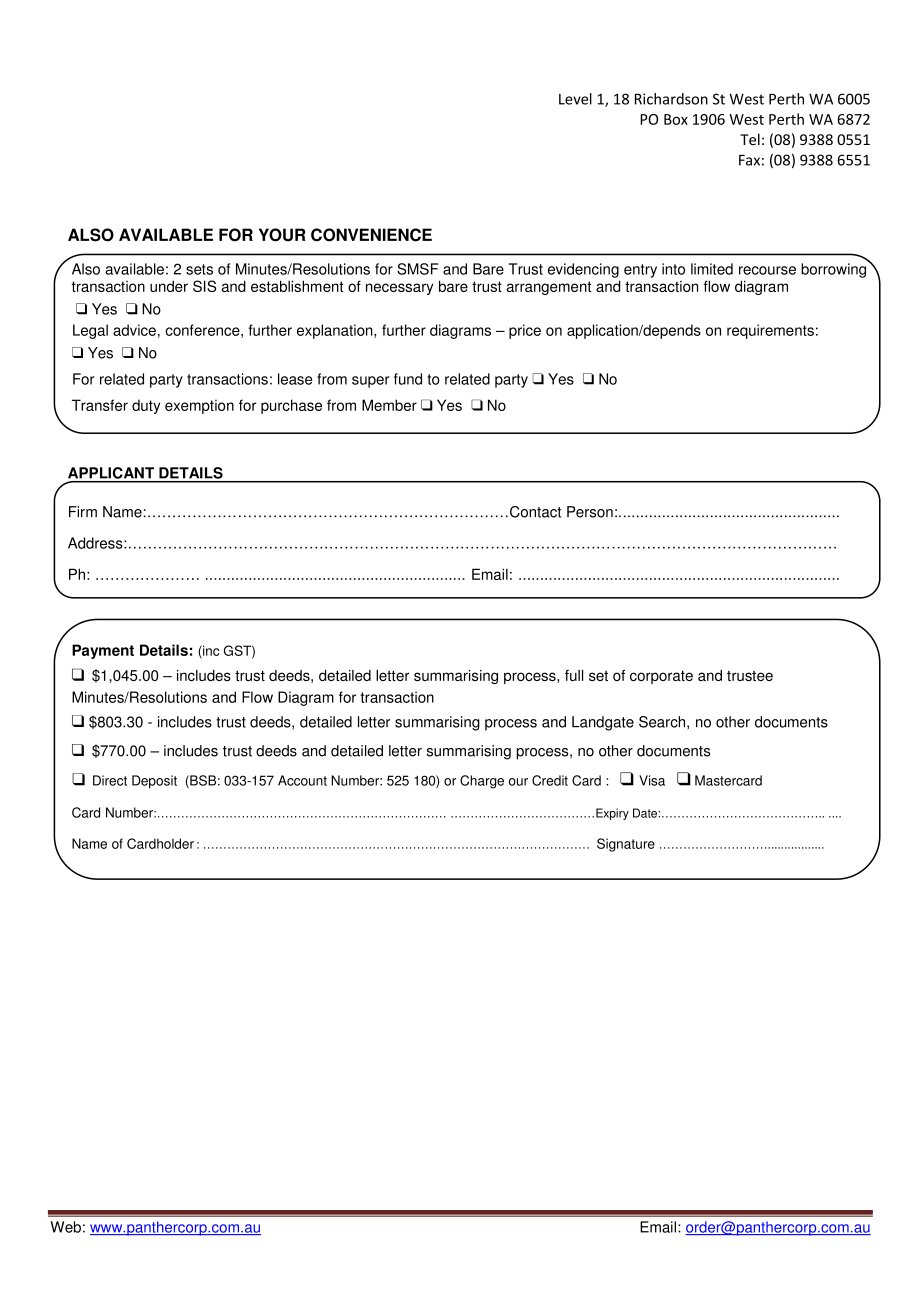 The height and width of the image is (1308, 924). What do you see at coordinates (590, 512) in the image?
I see `Person` at bounding box center [590, 512].
